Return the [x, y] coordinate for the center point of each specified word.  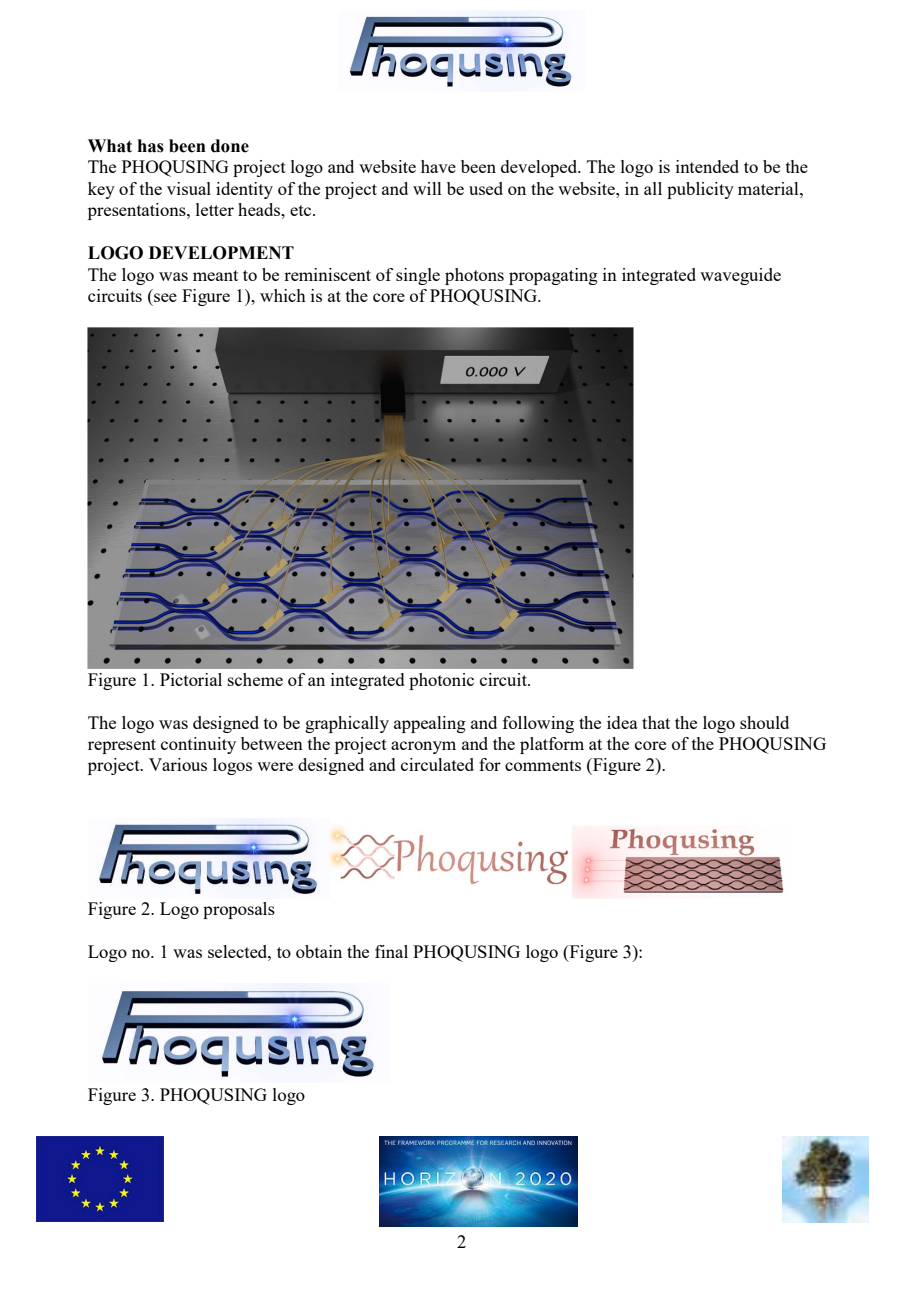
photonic [441, 681]
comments [543, 765]
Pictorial [191, 679]
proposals [239, 910]
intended [707, 166]
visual [189, 188]
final [391, 951]
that [656, 722]
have [438, 166]
